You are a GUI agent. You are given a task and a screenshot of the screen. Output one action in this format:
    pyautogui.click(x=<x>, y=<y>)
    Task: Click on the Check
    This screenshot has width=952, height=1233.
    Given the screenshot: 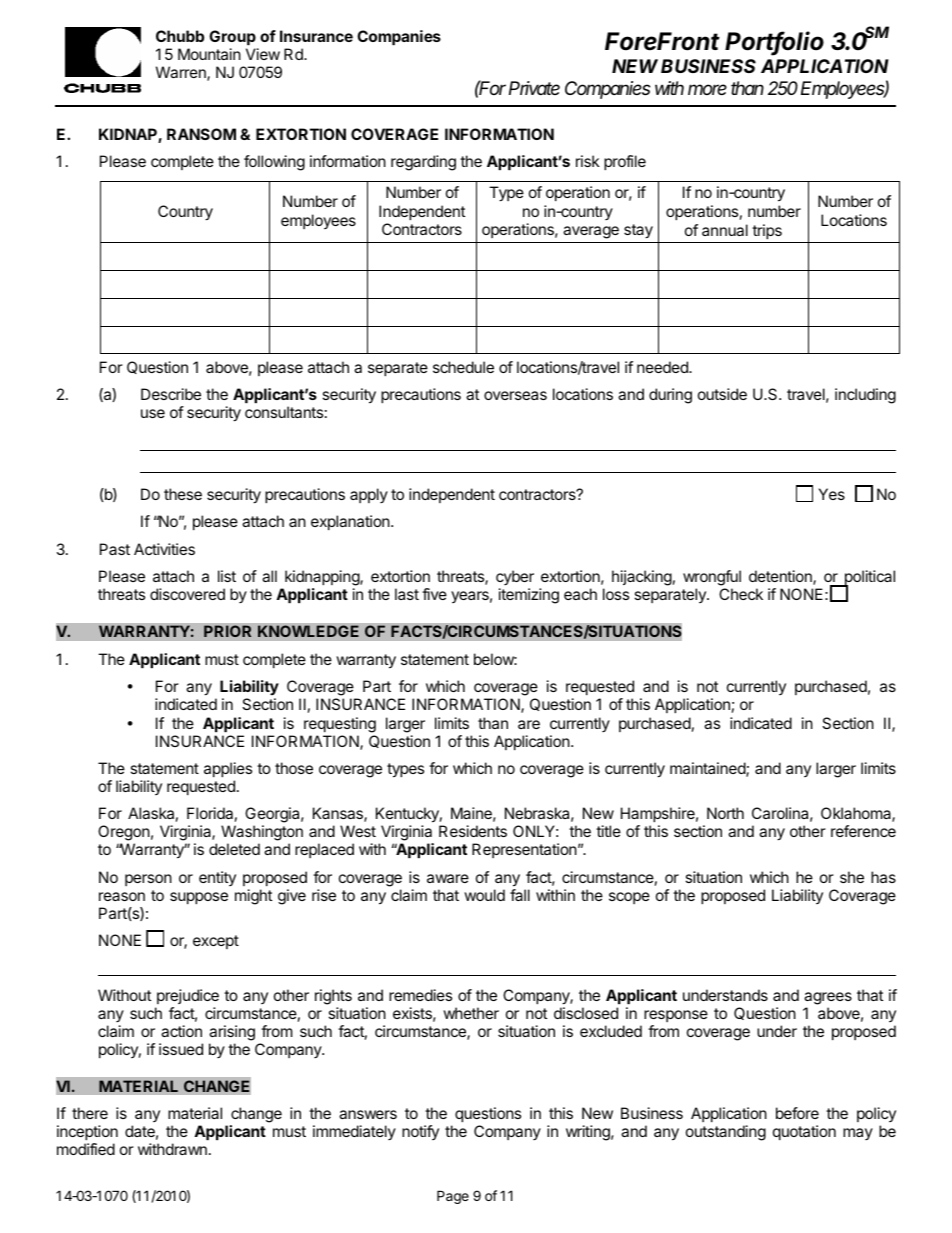 What is the action you would take?
    pyautogui.click(x=741, y=594)
